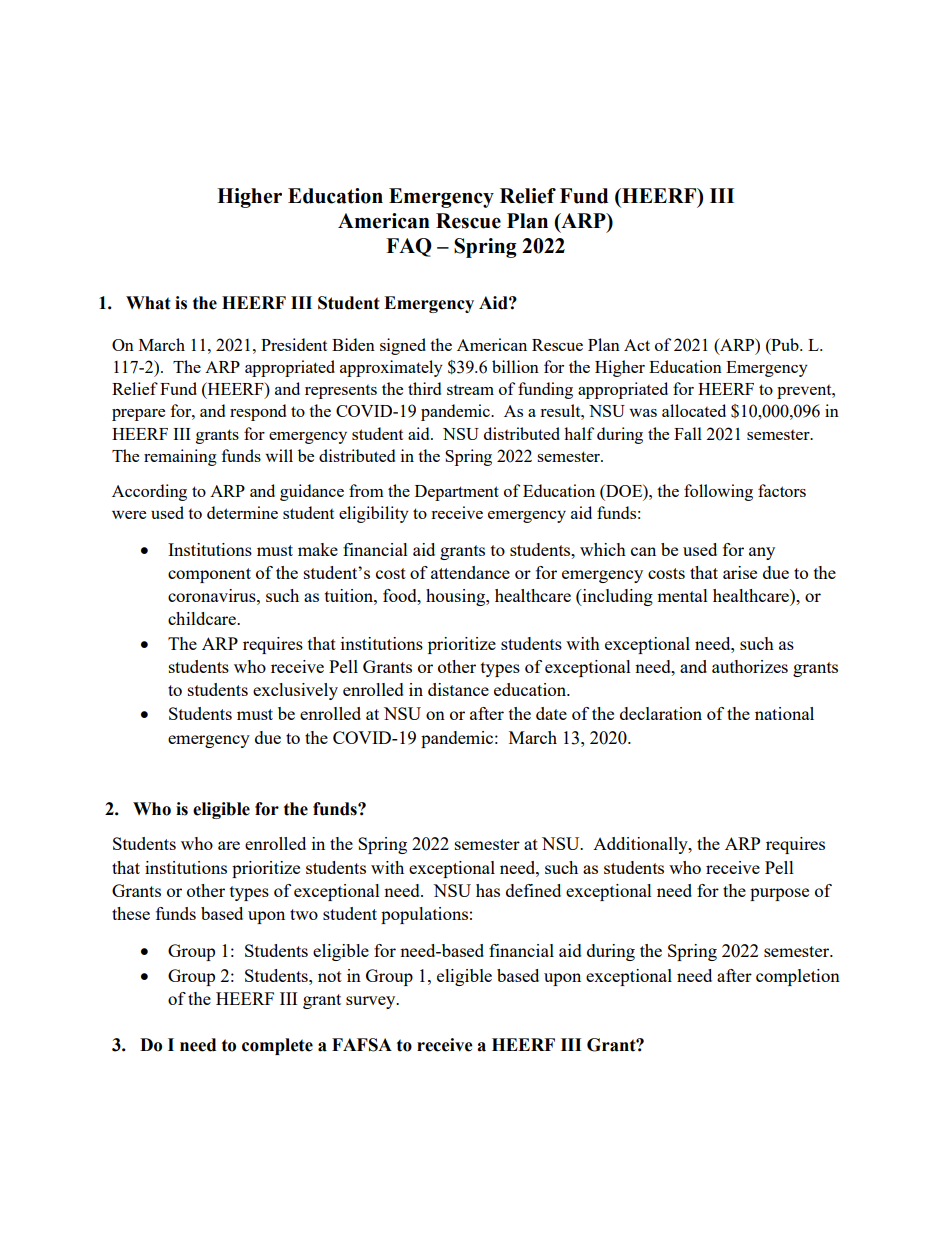  I want to click on distance, so click(458, 689).
